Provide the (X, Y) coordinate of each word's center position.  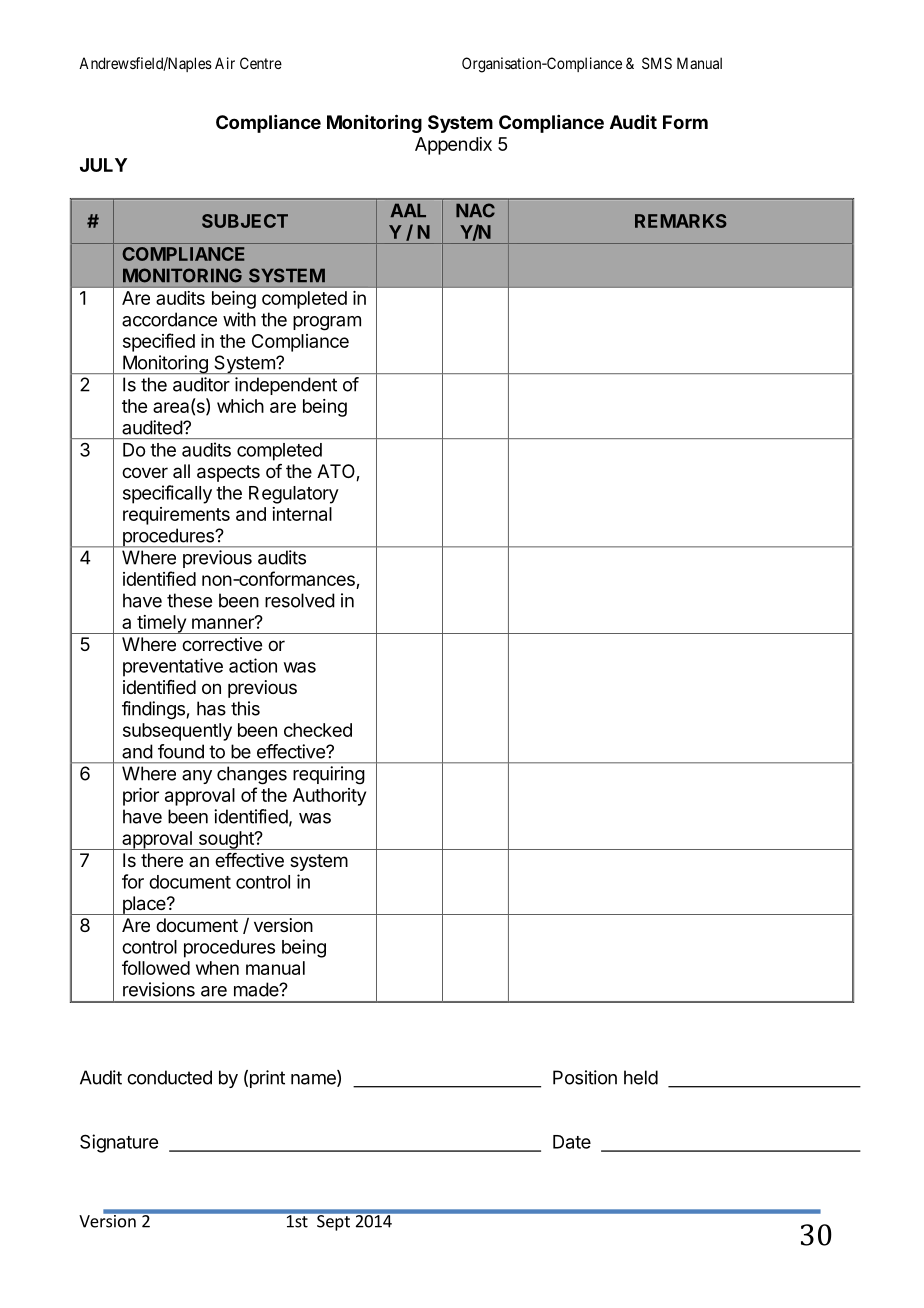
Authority (329, 797)
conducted (169, 1077)
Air (225, 63)
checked (318, 730)
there (162, 860)
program (327, 323)
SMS (657, 63)
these (189, 600)
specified (159, 342)
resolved (300, 600)
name (314, 1080)
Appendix (453, 146)
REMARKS (681, 221)
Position (585, 1077)
